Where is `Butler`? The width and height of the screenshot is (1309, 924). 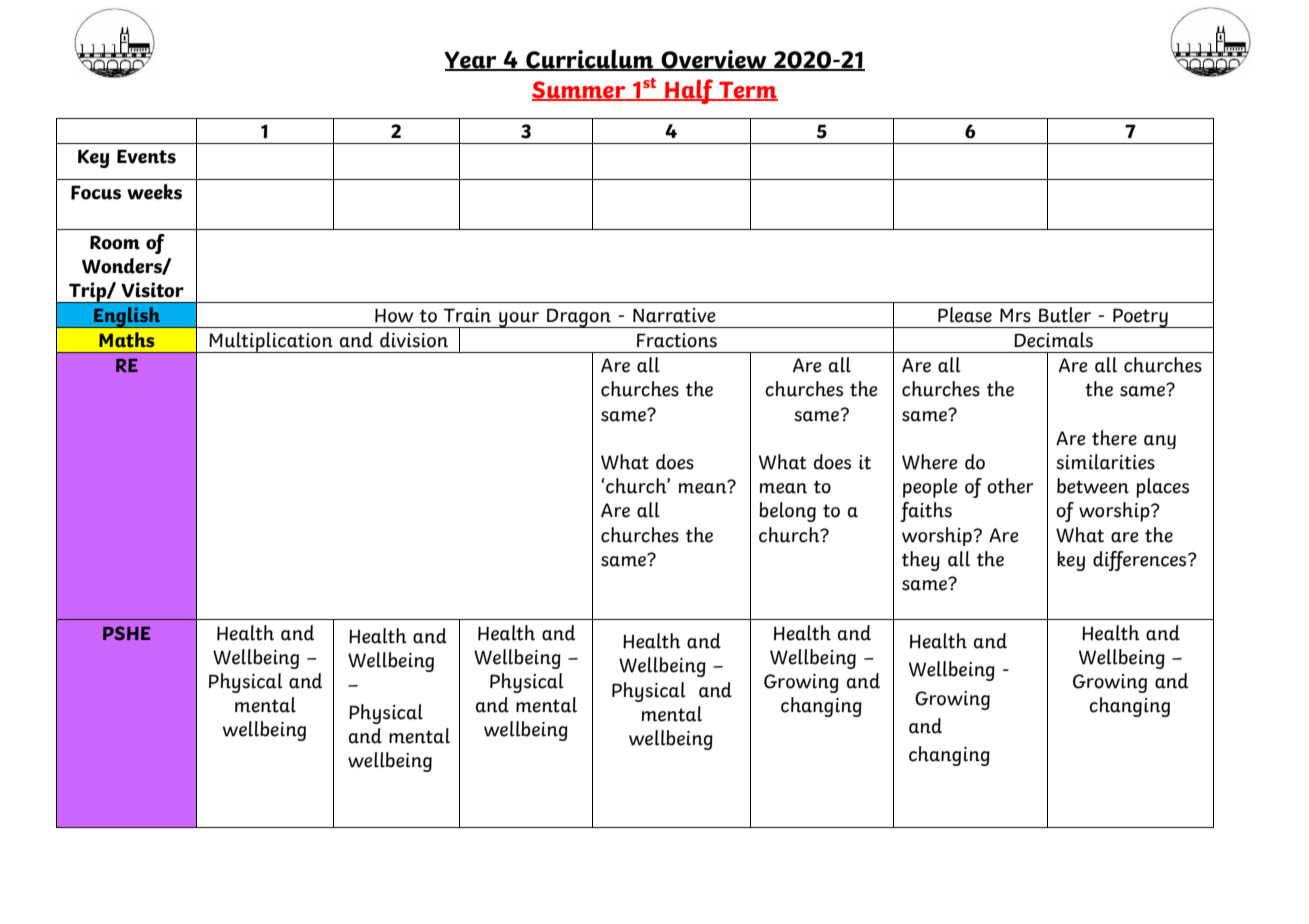
Butler is located at coordinates (1065, 315).
